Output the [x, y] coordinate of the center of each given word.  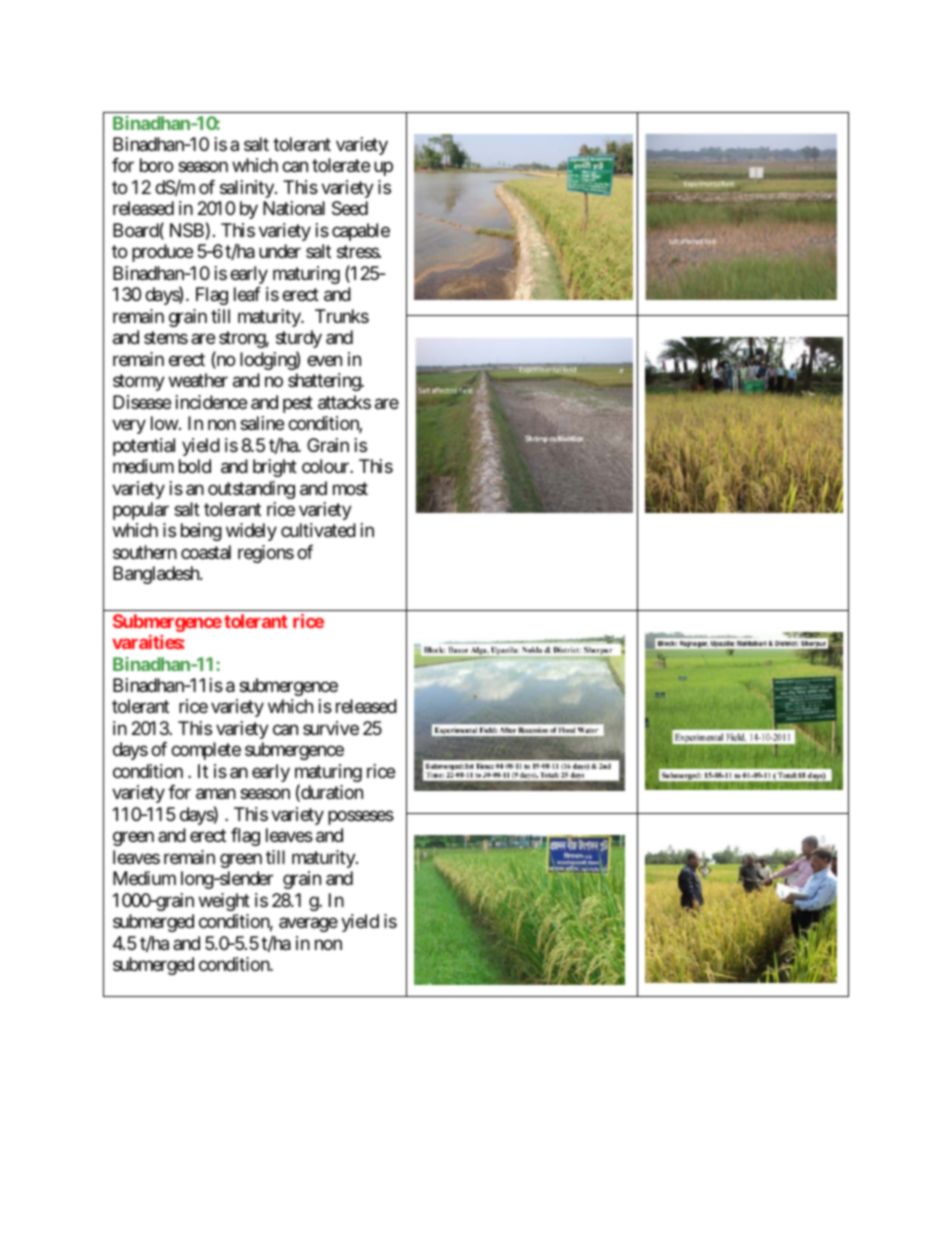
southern [145, 552]
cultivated [318, 530]
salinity [248, 189]
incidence [211, 402]
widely [251, 532]
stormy [139, 382]
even [324, 360]
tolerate [341, 165]
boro [156, 165]
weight [224, 902]
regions [266, 554]
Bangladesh [157, 575]
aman [216, 794]
